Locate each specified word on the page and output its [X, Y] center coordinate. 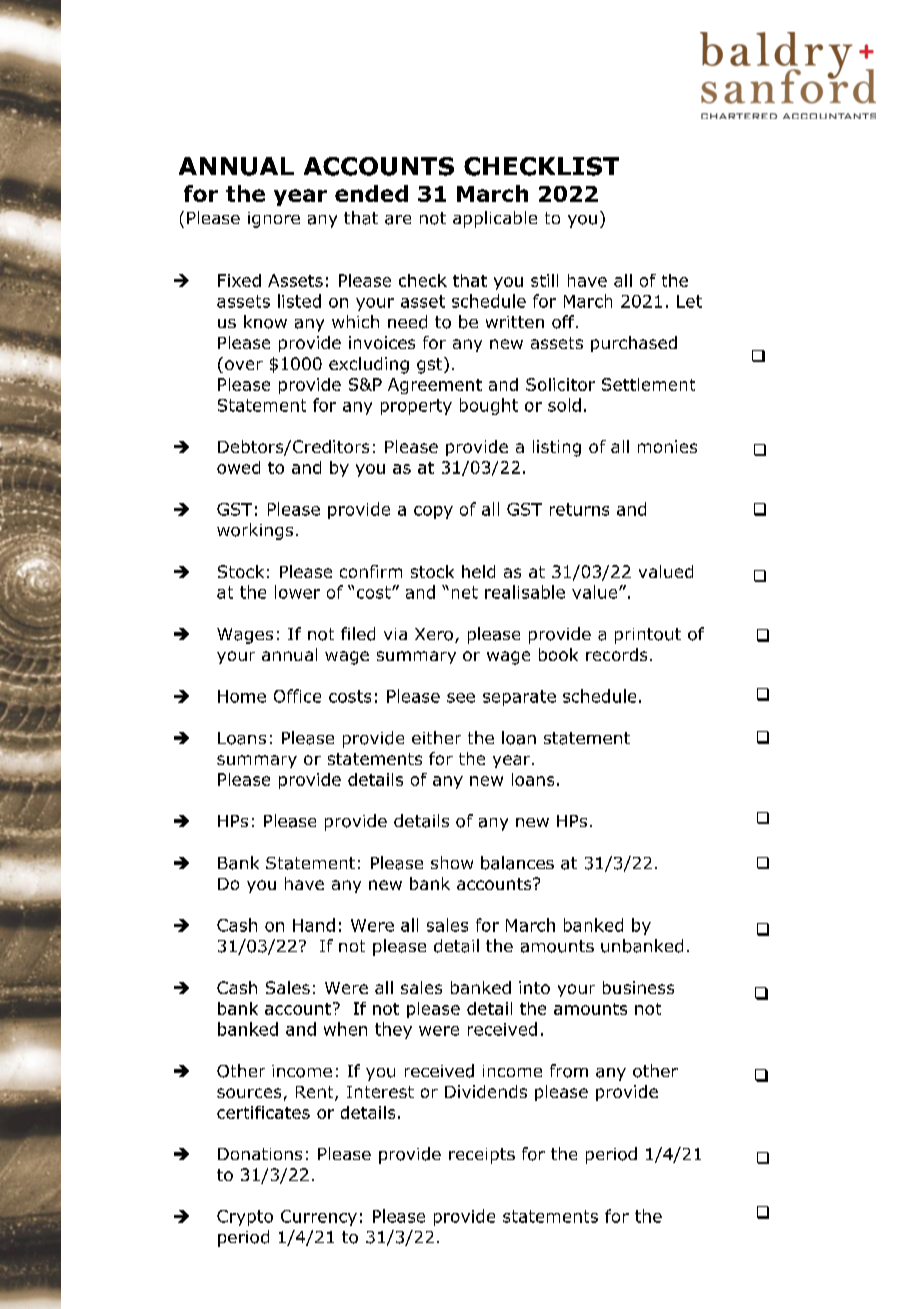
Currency [319, 1218]
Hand [314, 925]
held [478, 571]
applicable [495, 219]
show [452, 862]
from [569, 1071]
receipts [482, 1156]
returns [579, 509]
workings [255, 531]
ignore [274, 220]
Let [689, 301]
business [638, 987]
